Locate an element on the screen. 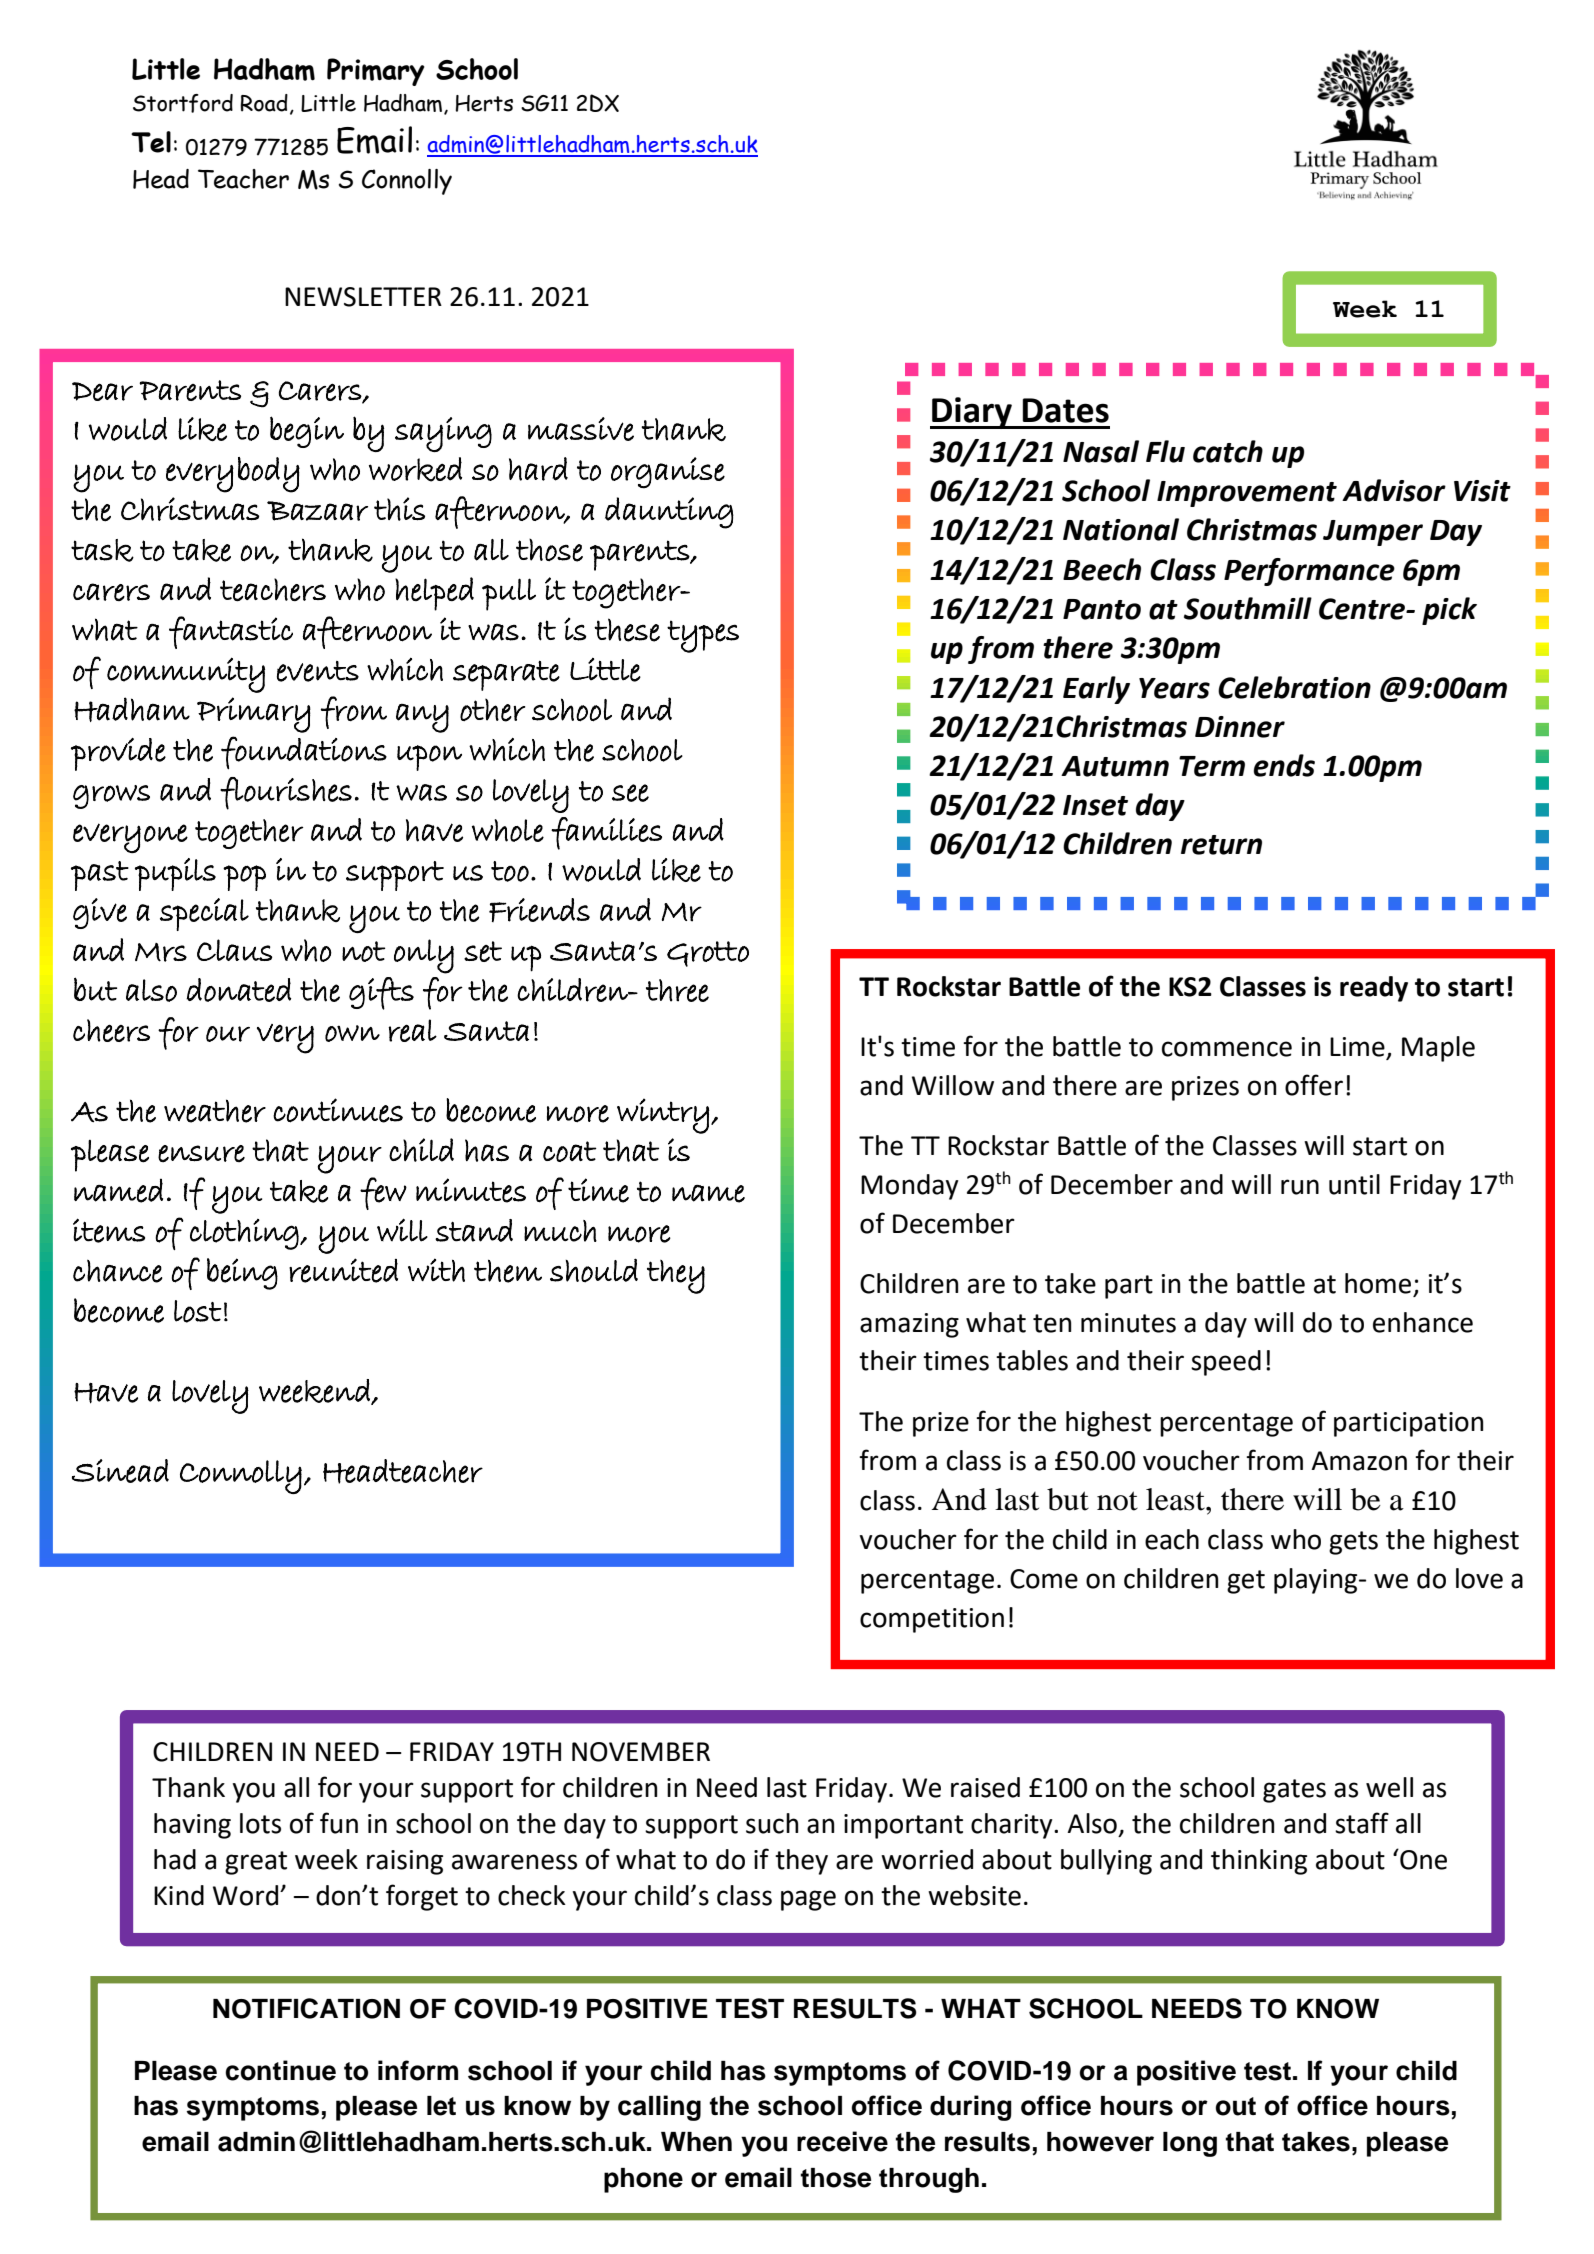  Road is located at coordinates (264, 103).
